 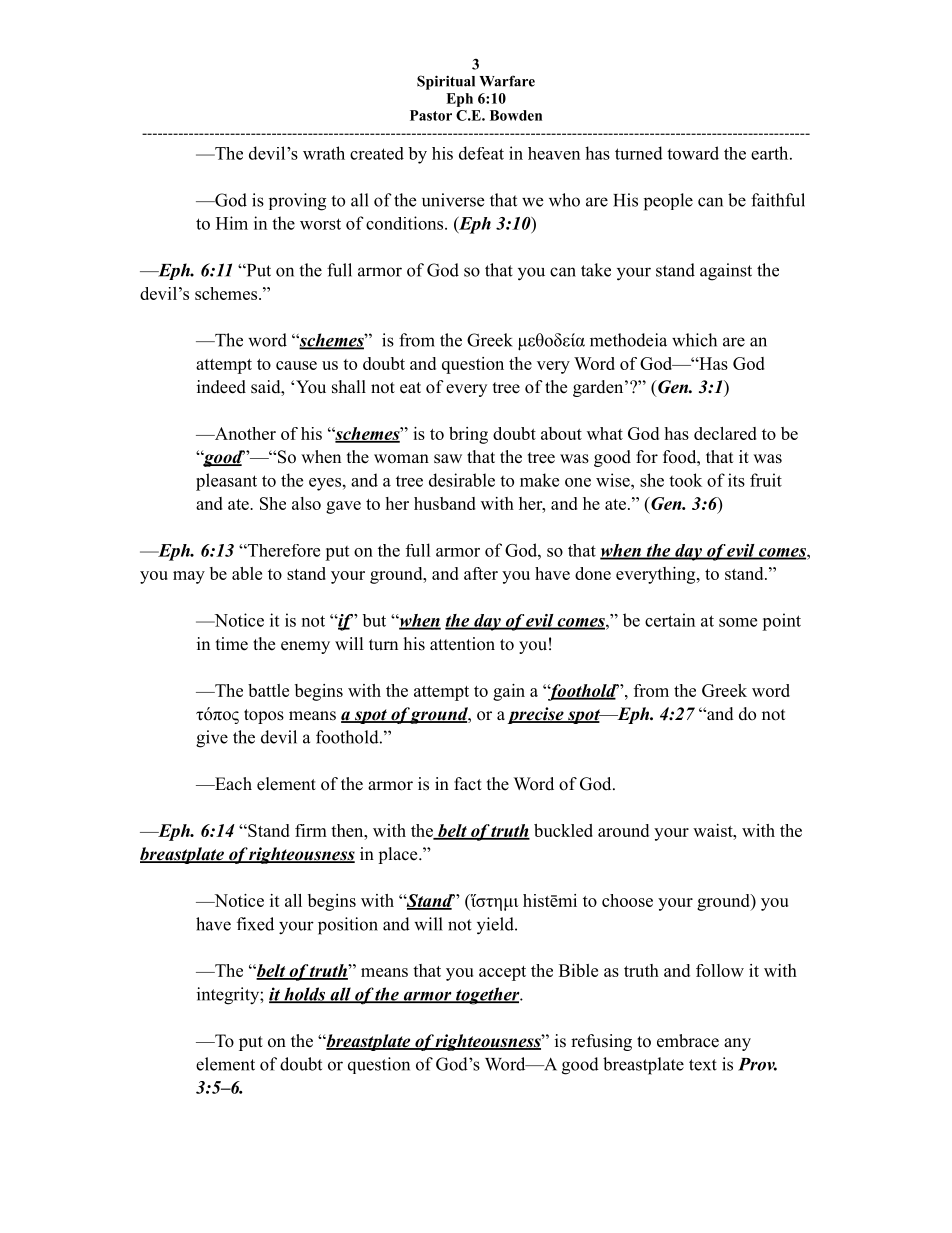 I want to click on after, so click(x=481, y=573).
